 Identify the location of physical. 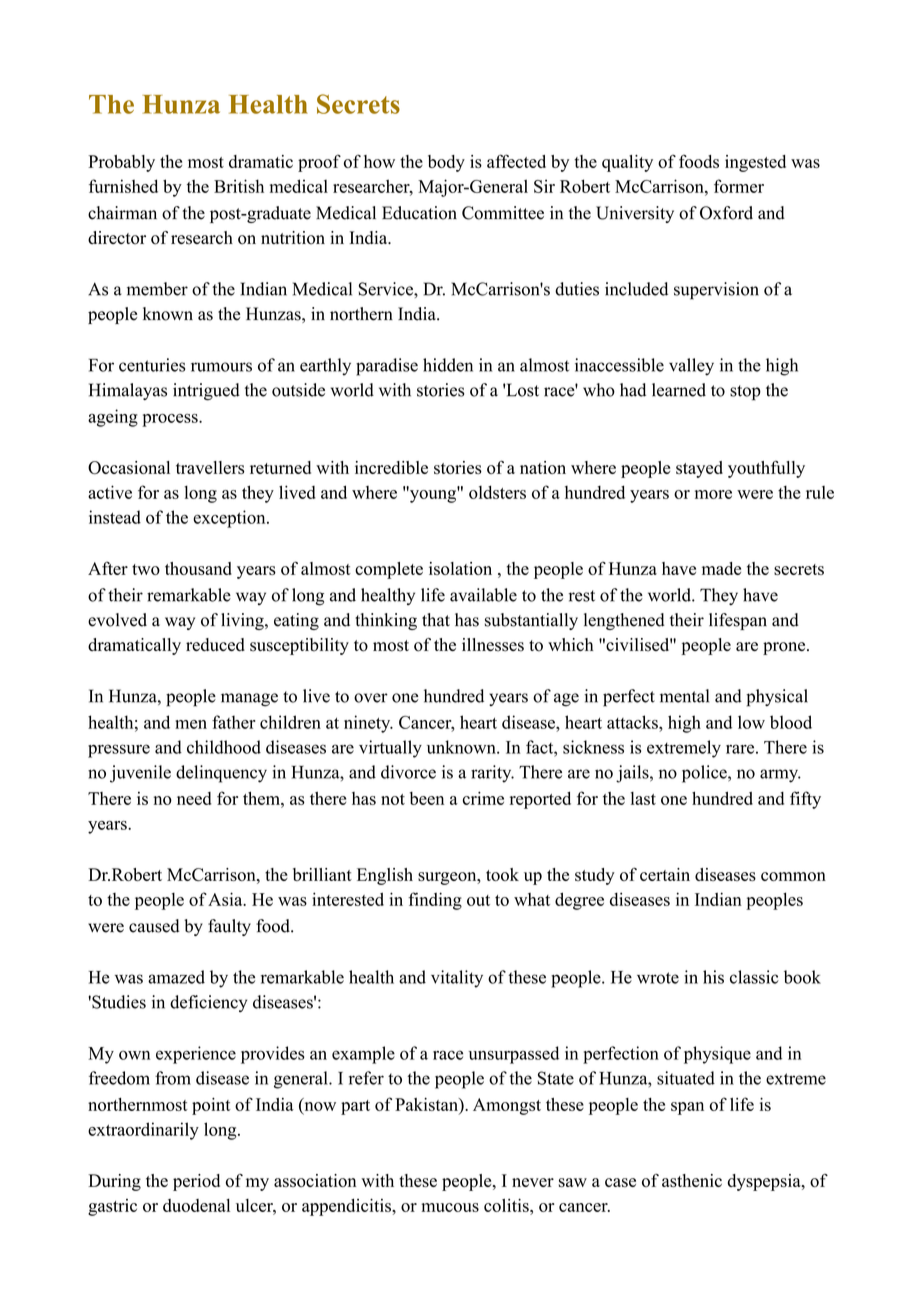
(777, 698).
